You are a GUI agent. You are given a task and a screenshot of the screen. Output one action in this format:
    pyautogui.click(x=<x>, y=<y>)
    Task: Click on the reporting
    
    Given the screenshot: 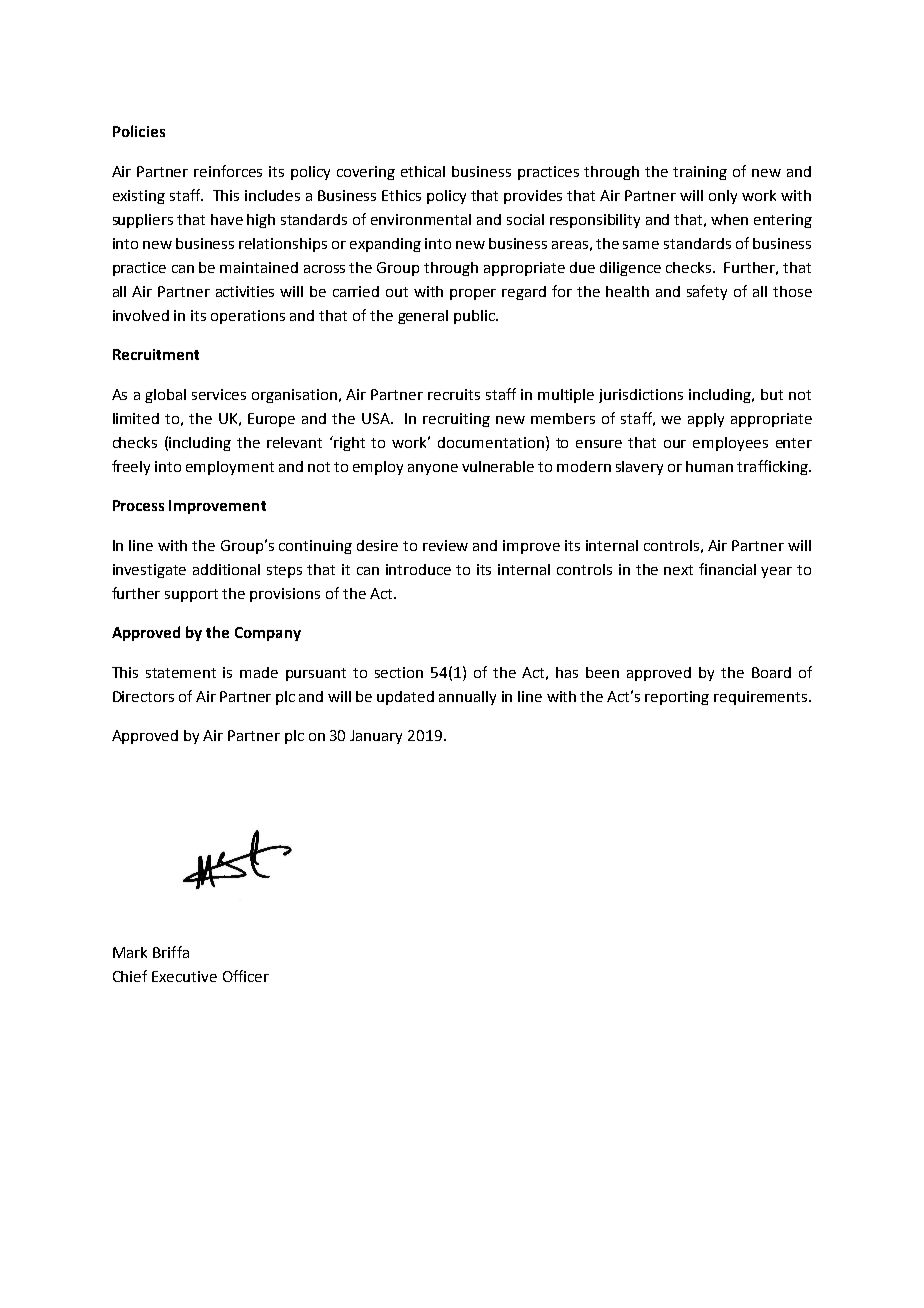 What is the action you would take?
    pyautogui.click(x=677, y=698)
